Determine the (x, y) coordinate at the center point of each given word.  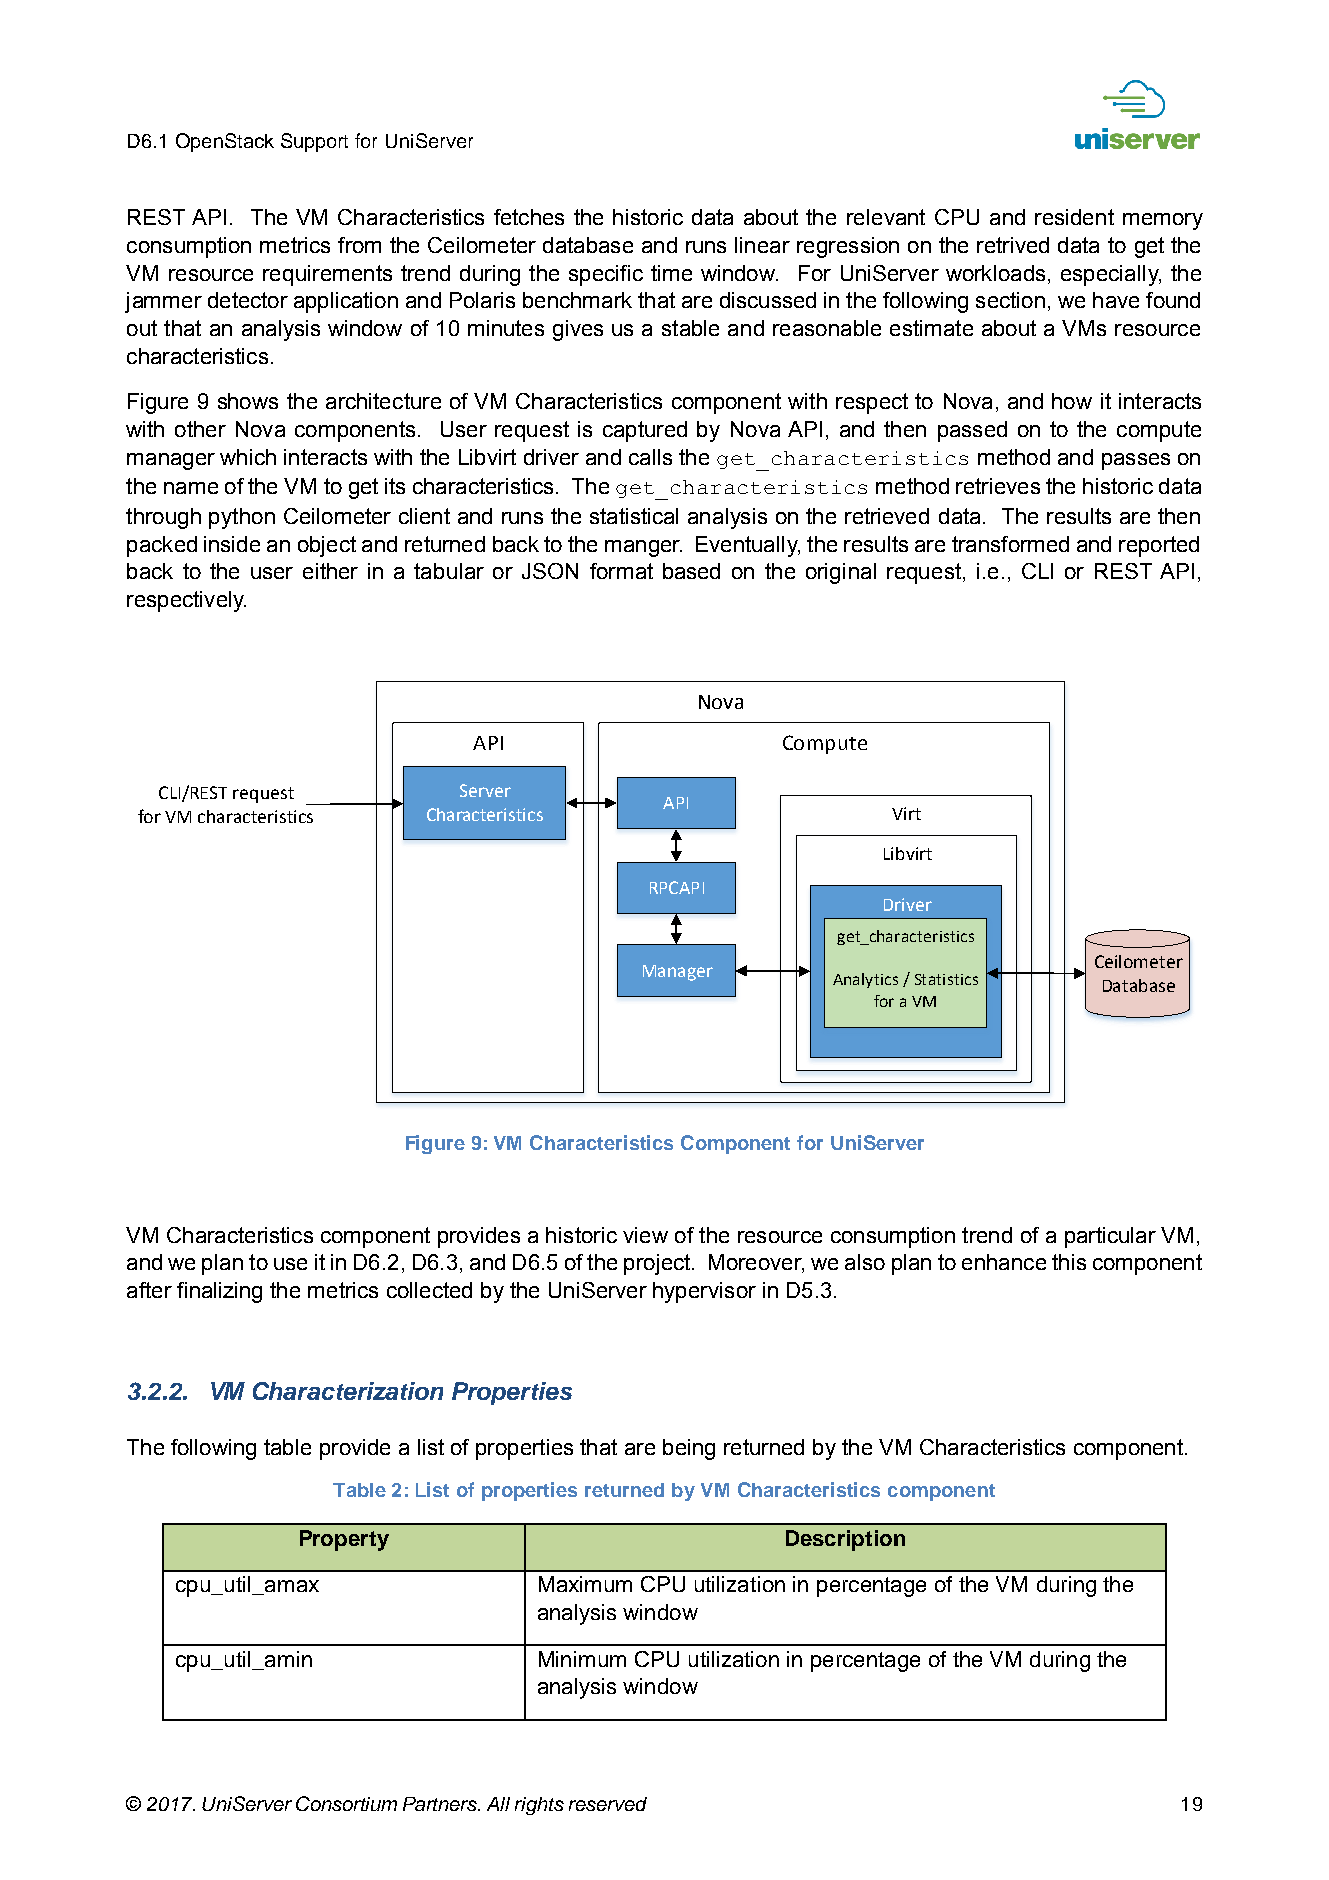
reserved (608, 1804)
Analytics (865, 980)
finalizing (219, 1292)
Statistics (946, 979)
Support (314, 142)
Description (845, 1540)
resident (1074, 217)
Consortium (346, 1803)
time (671, 273)
